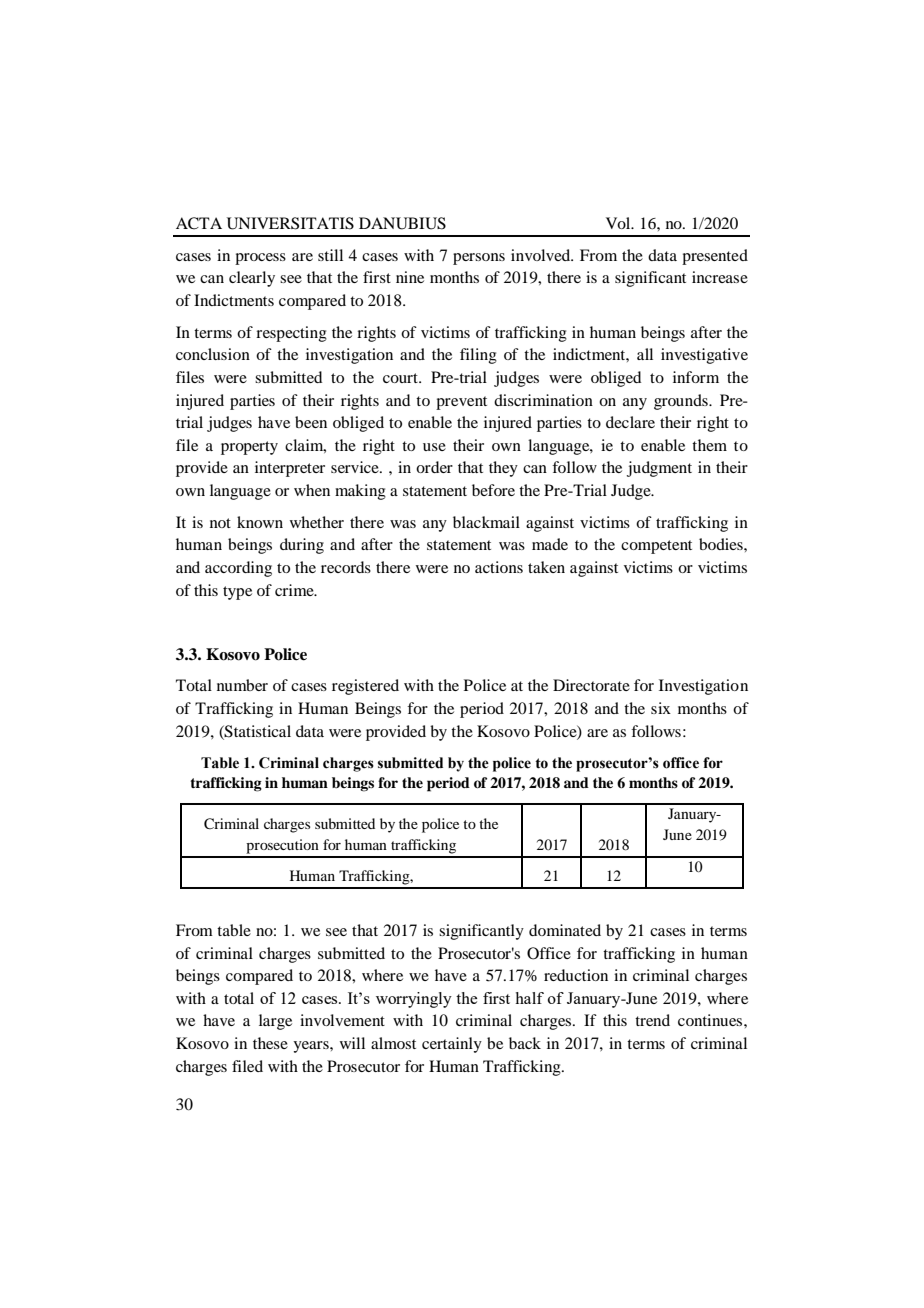 The image size is (924, 1308). I want to click on process, so click(260, 259).
